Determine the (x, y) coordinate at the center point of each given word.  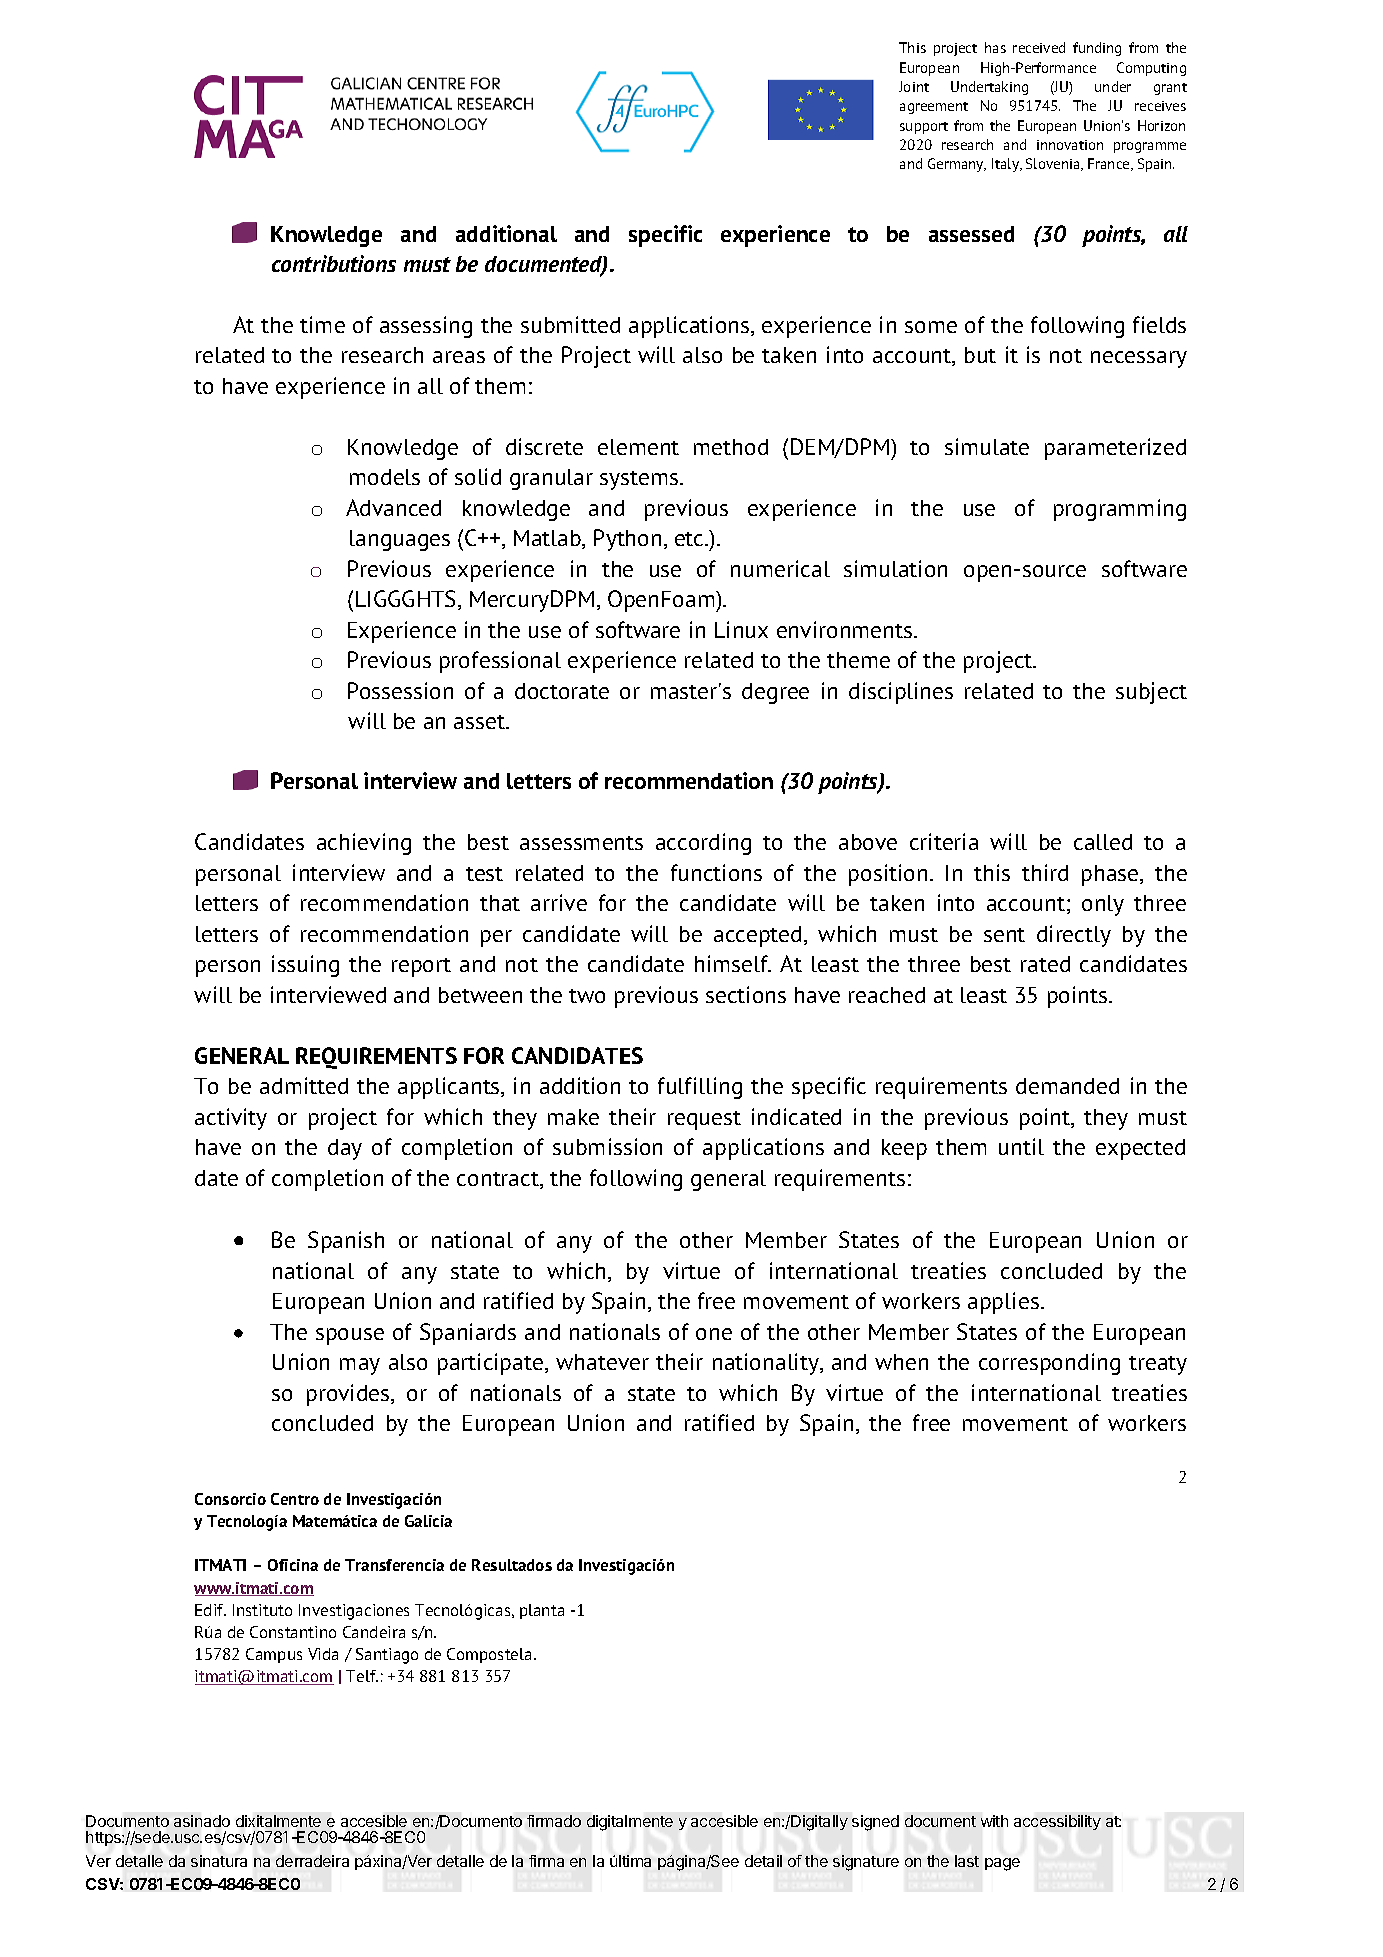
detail (763, 1861)
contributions (334, 263)
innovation (1070, 145)
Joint (914, 86)
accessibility (1057, 1822)
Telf (362, 1676)
